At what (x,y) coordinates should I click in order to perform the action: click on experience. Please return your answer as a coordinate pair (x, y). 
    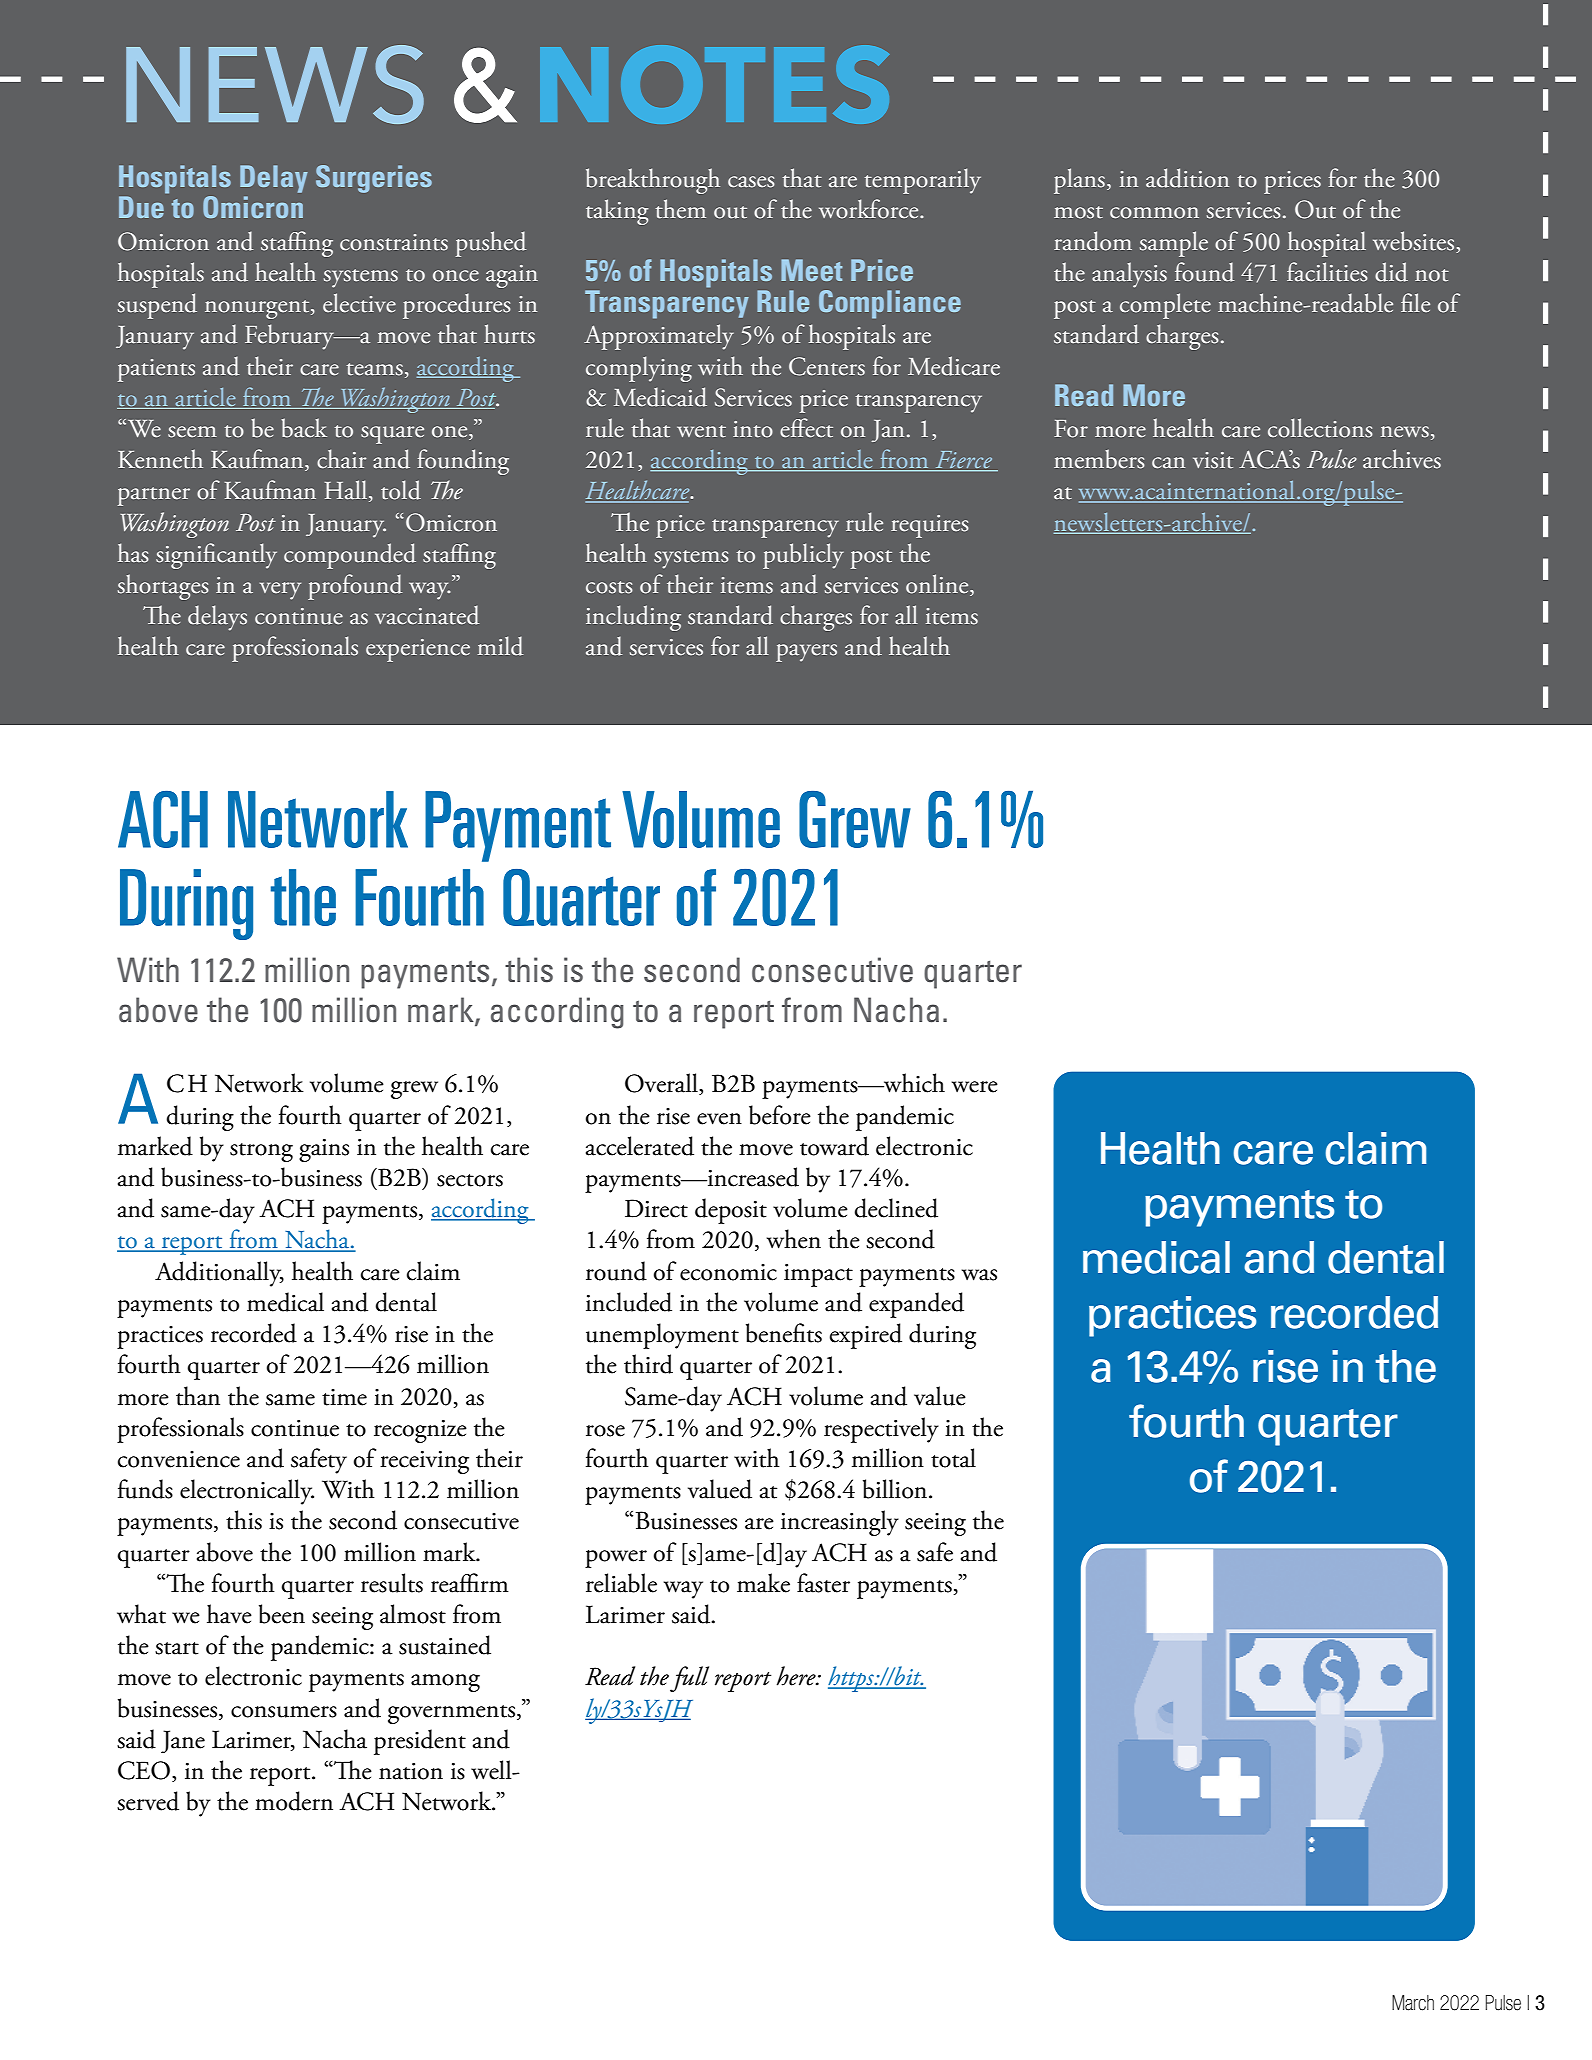
    Looking at the image, I should click on (418, 650).
